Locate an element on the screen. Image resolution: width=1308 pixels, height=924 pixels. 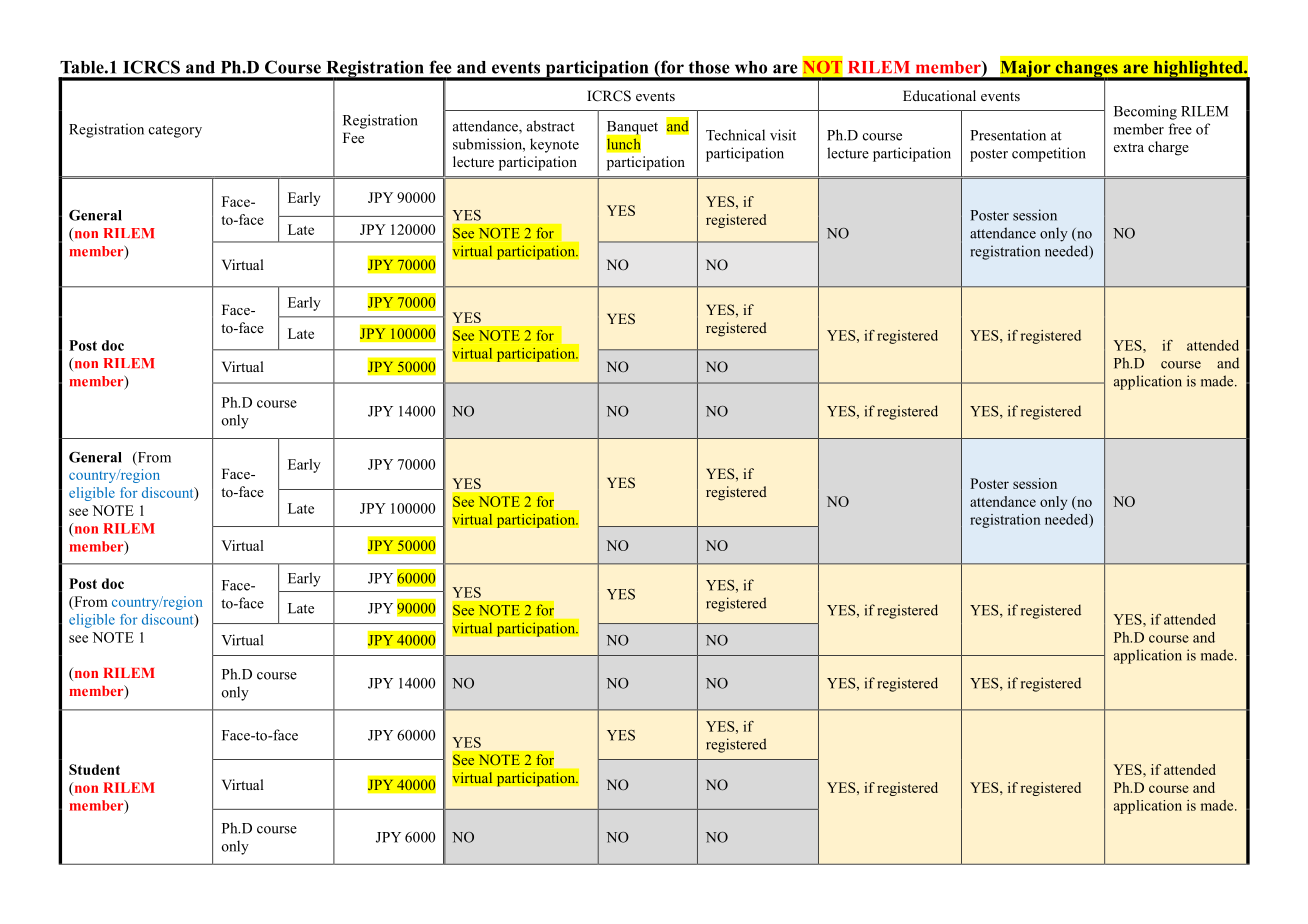
charge is located at coordinates (1168, 148).
